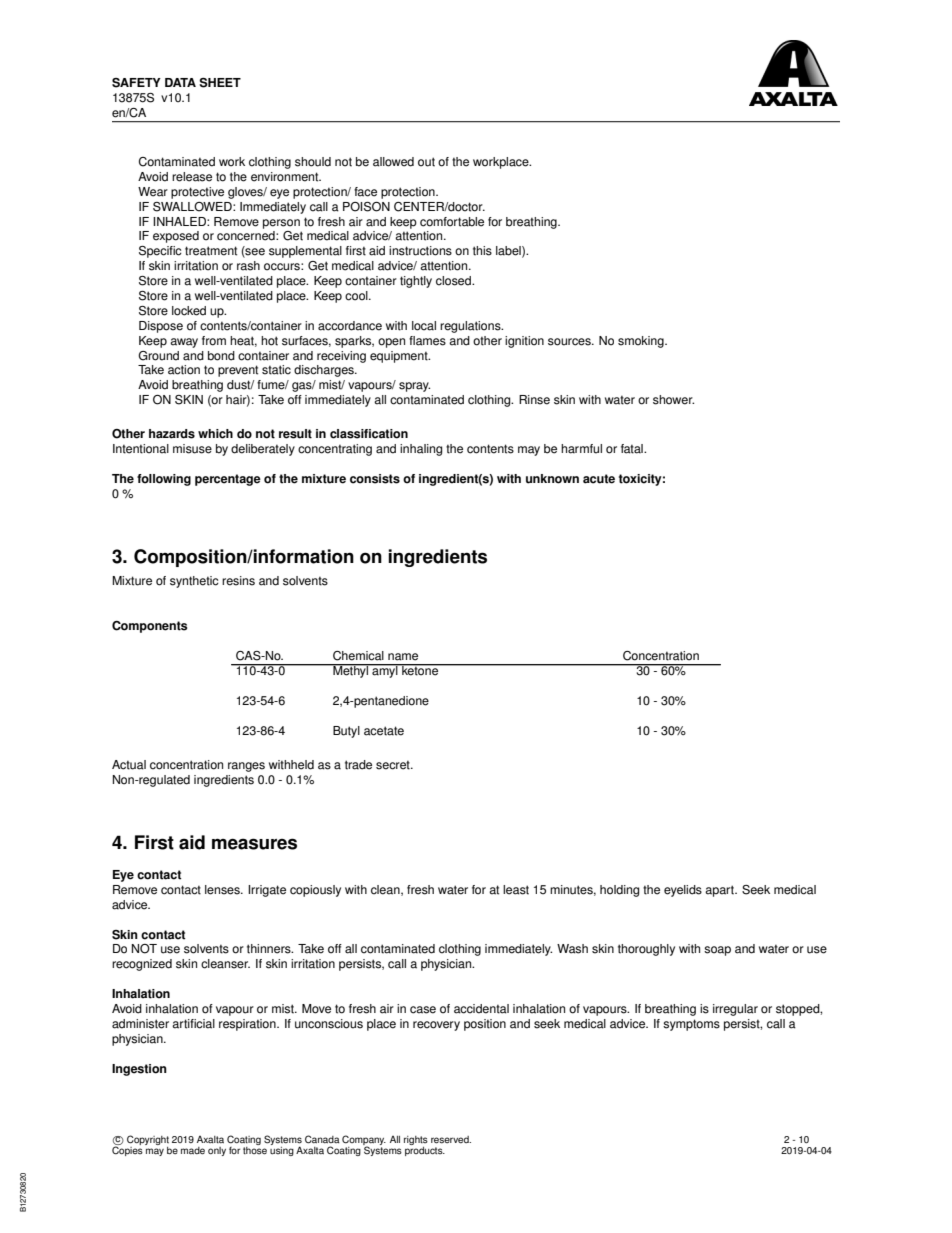 Image resolution: width=952 pixels, height=1233 pixels. I want to click on symptoms, so click(691, 1025).
